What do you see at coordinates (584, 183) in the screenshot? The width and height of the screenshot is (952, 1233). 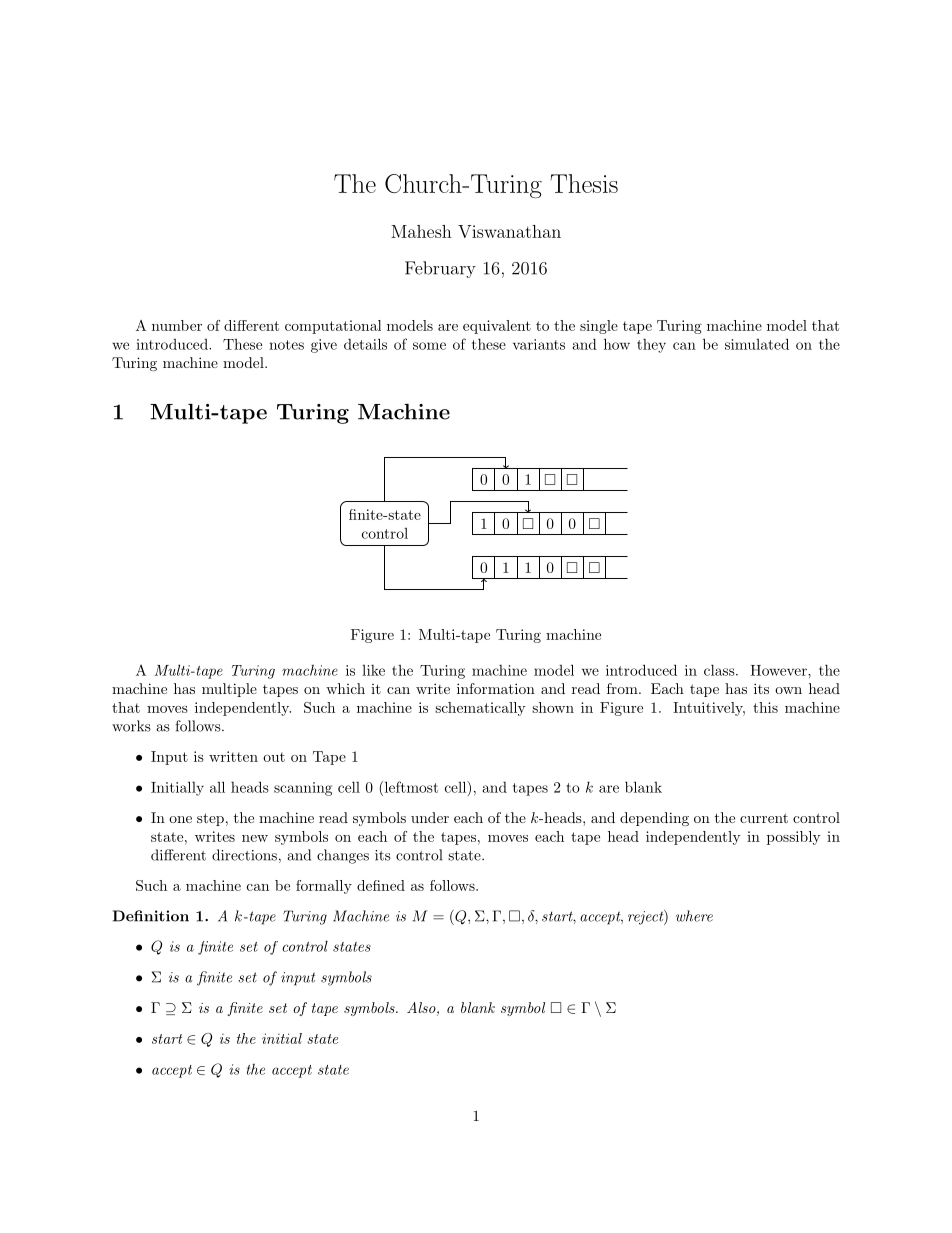 I see `Thesis` at bounding box center [584, 183].
